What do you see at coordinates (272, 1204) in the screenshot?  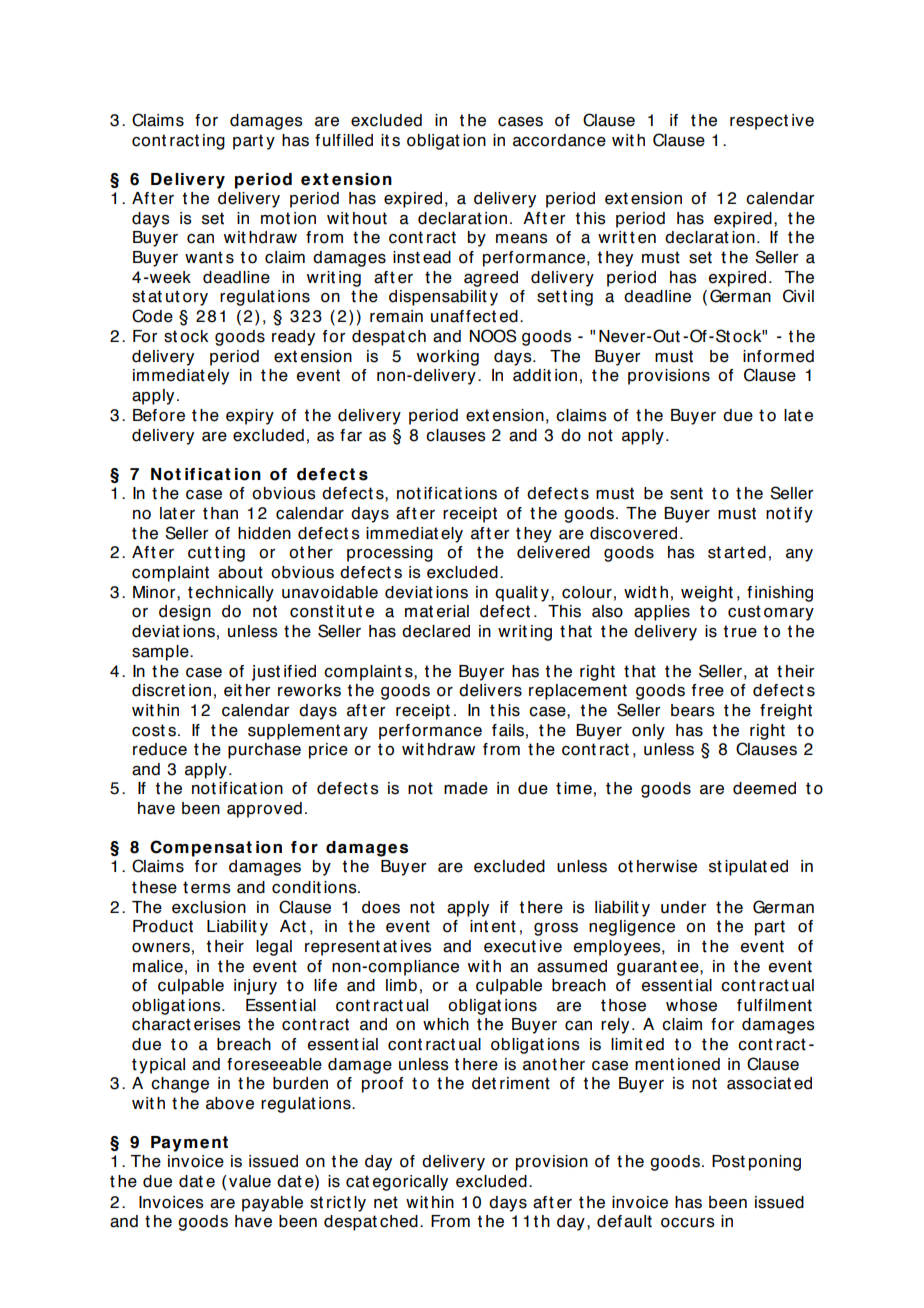 I see `payable` at bounding box center [272, 1204].
